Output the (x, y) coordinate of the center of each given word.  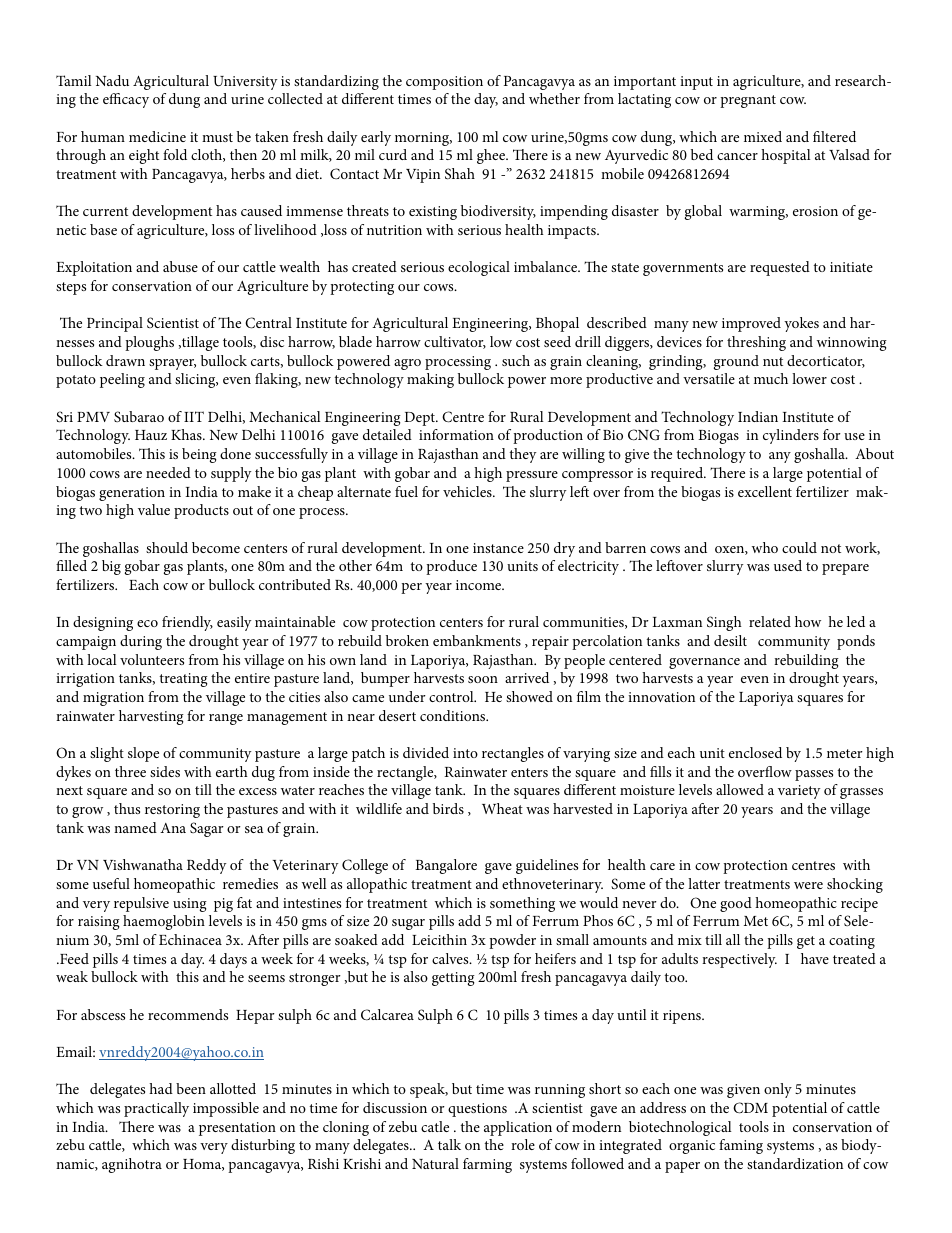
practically (156, 1109)
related (770, 621)
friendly (187, 623)
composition (444, 83)
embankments (477, 640)
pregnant (748, 101)
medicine (157, 136)
